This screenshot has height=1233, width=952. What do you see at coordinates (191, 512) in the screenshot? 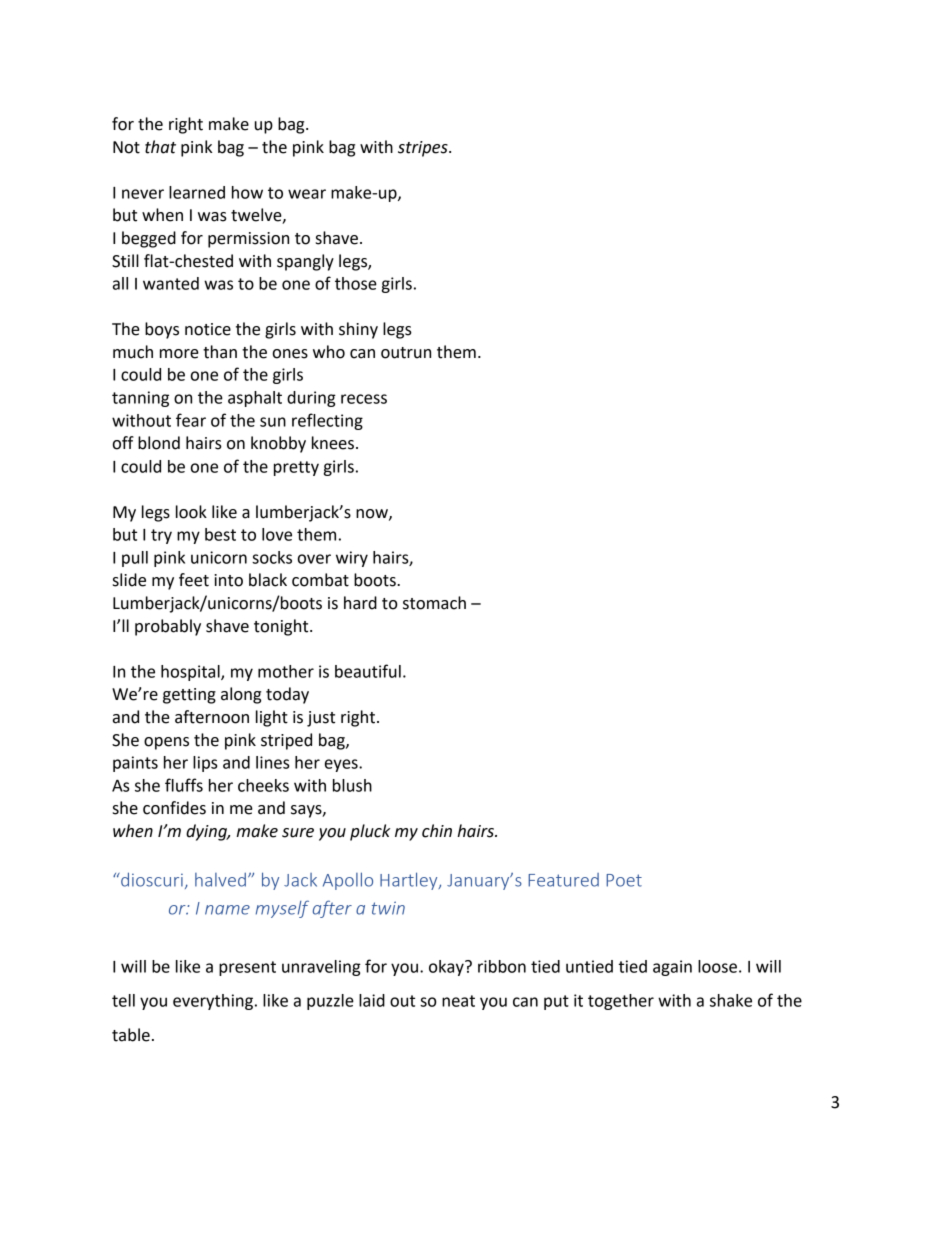
I see `look` at bounding box center [191, 512].
